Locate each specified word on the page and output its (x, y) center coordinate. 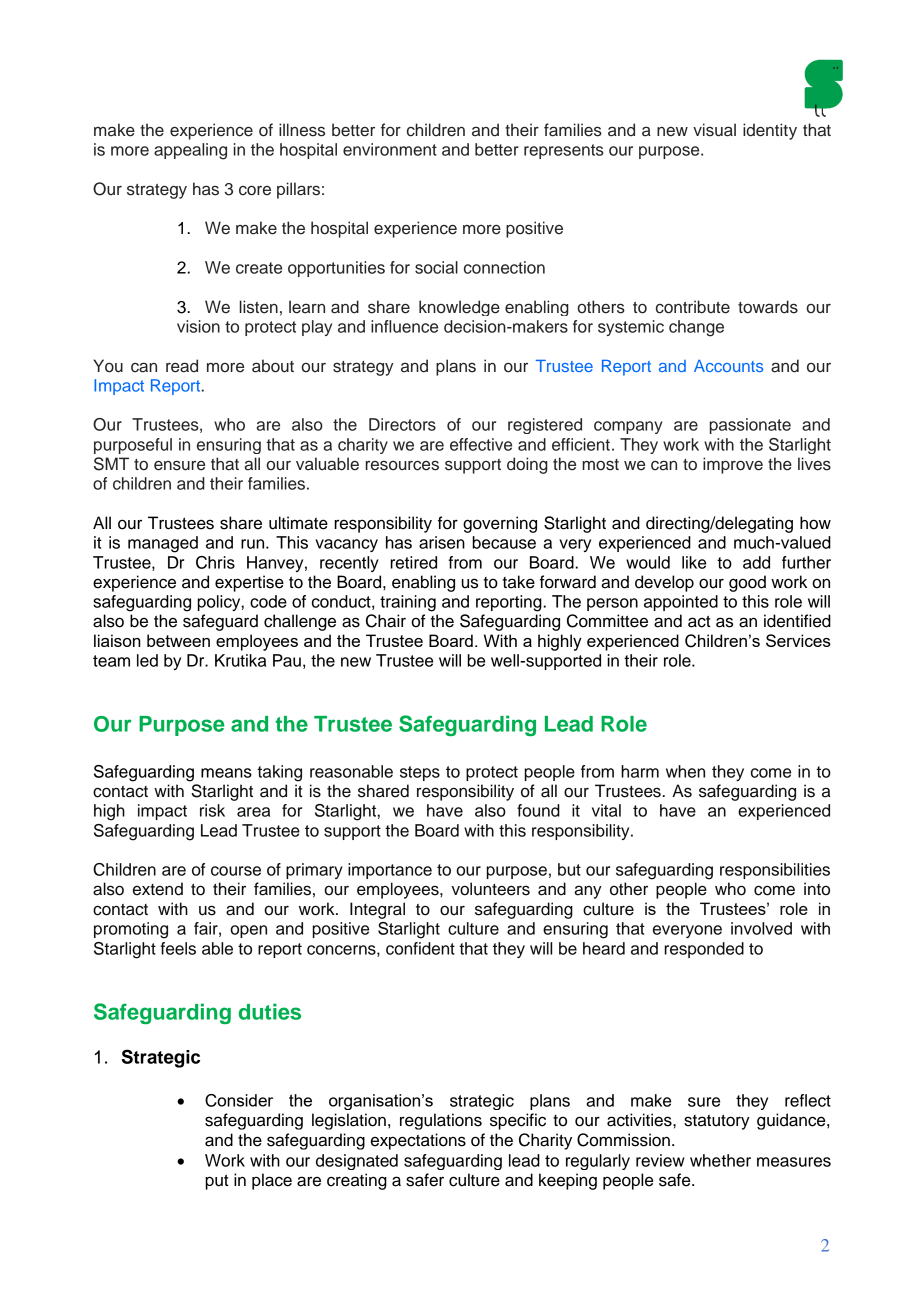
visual (714, 130)
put (217, 1182)
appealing (190, 151)
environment (390, 149)
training (408, 603)
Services (798, 640)
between (178, 640)
